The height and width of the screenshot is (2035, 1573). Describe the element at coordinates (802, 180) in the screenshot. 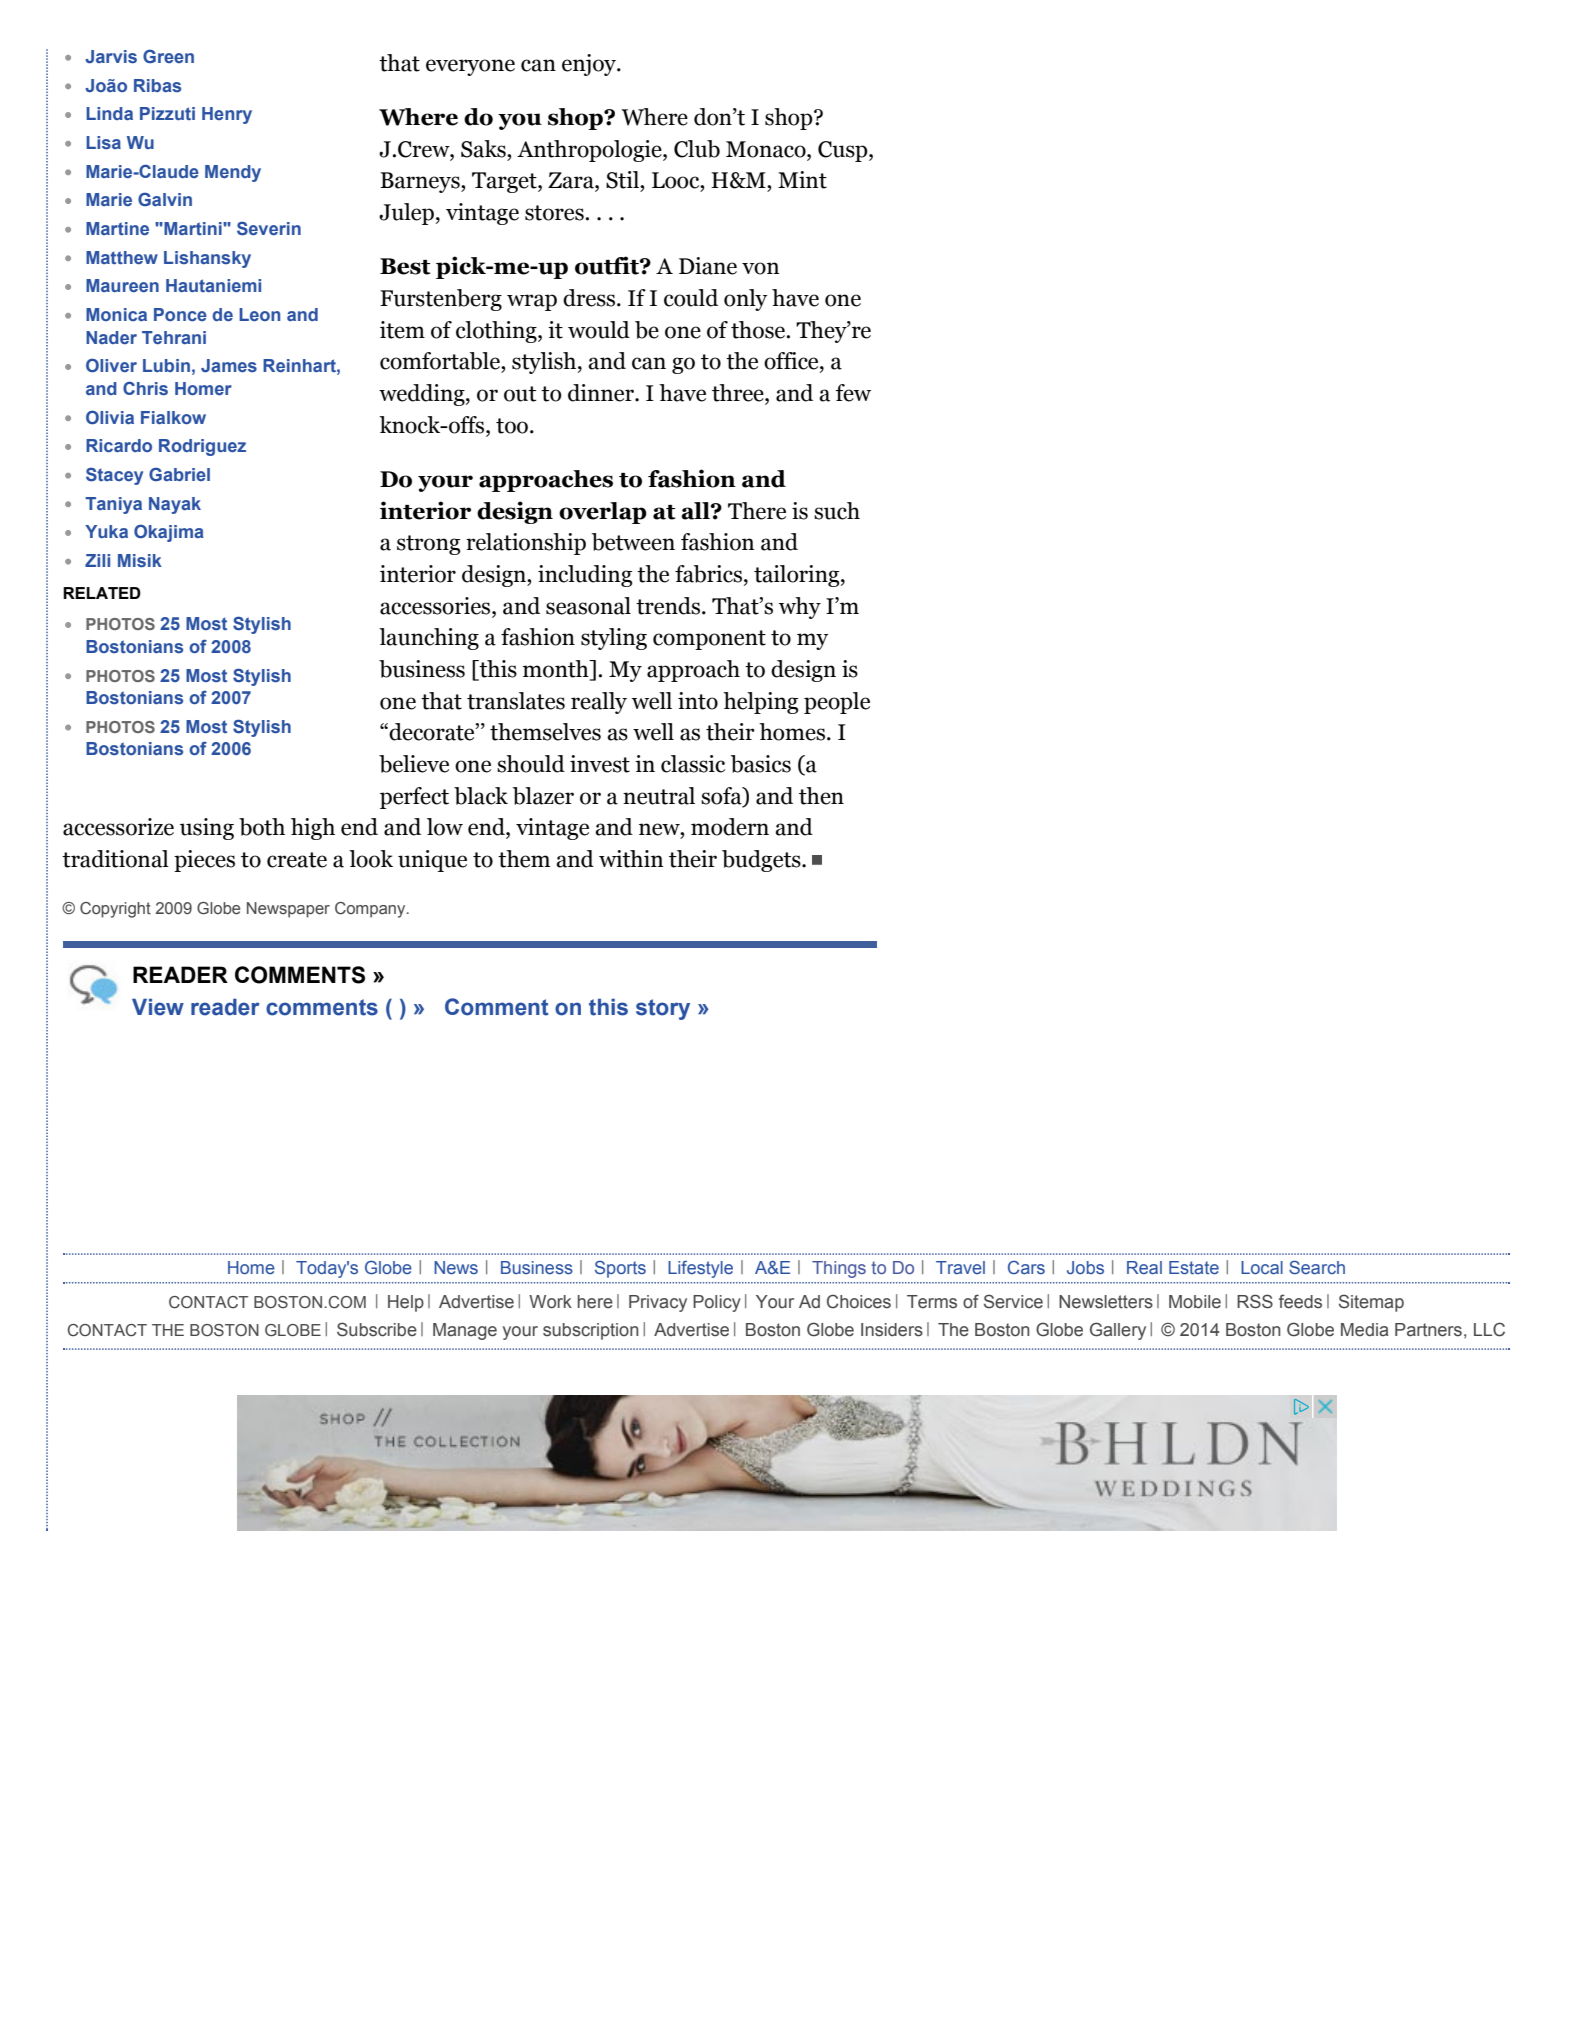

I see `Mint` at that location.
